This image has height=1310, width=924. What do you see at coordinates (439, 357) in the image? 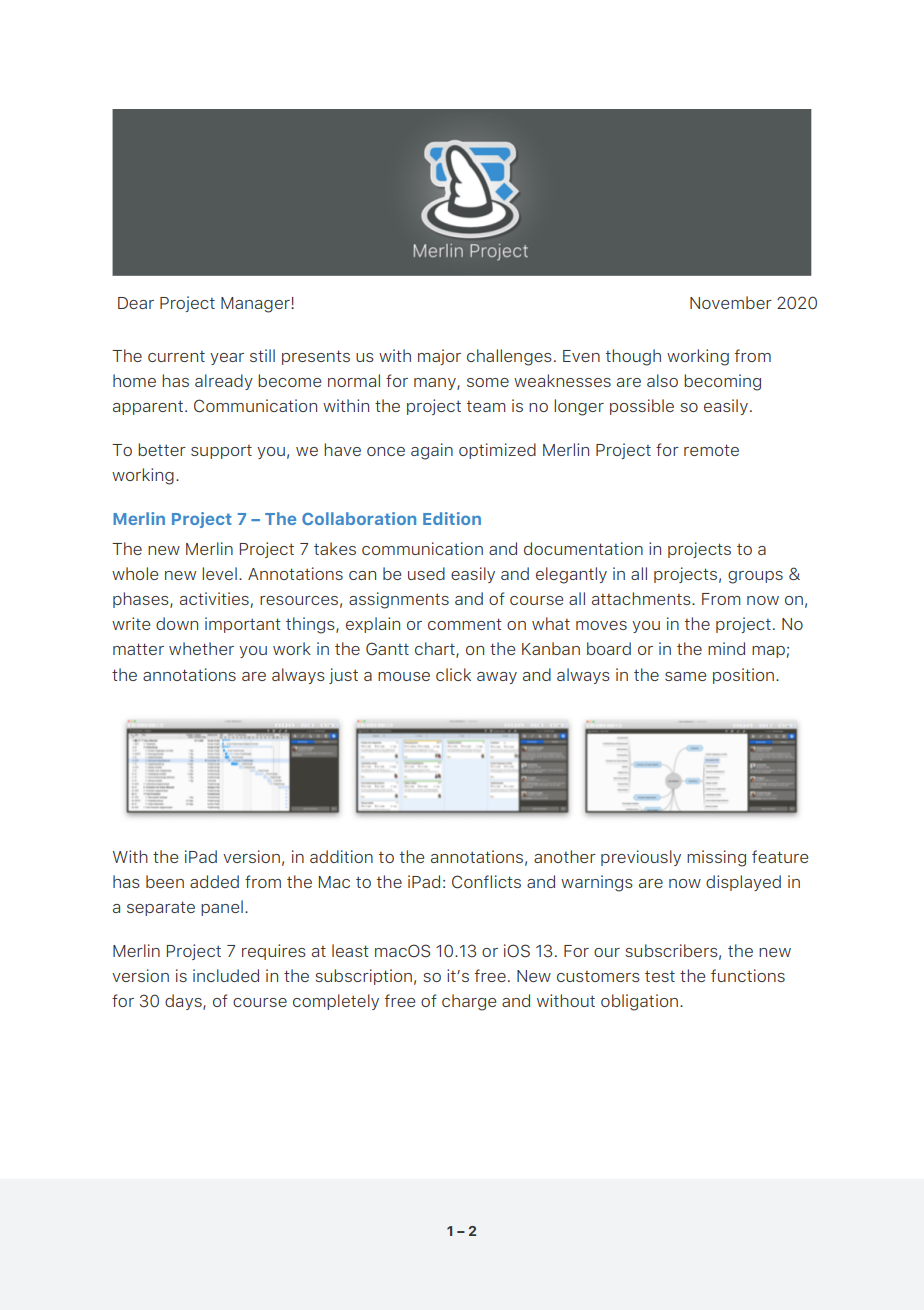
I see `major` at bounding box center [439, 357].
